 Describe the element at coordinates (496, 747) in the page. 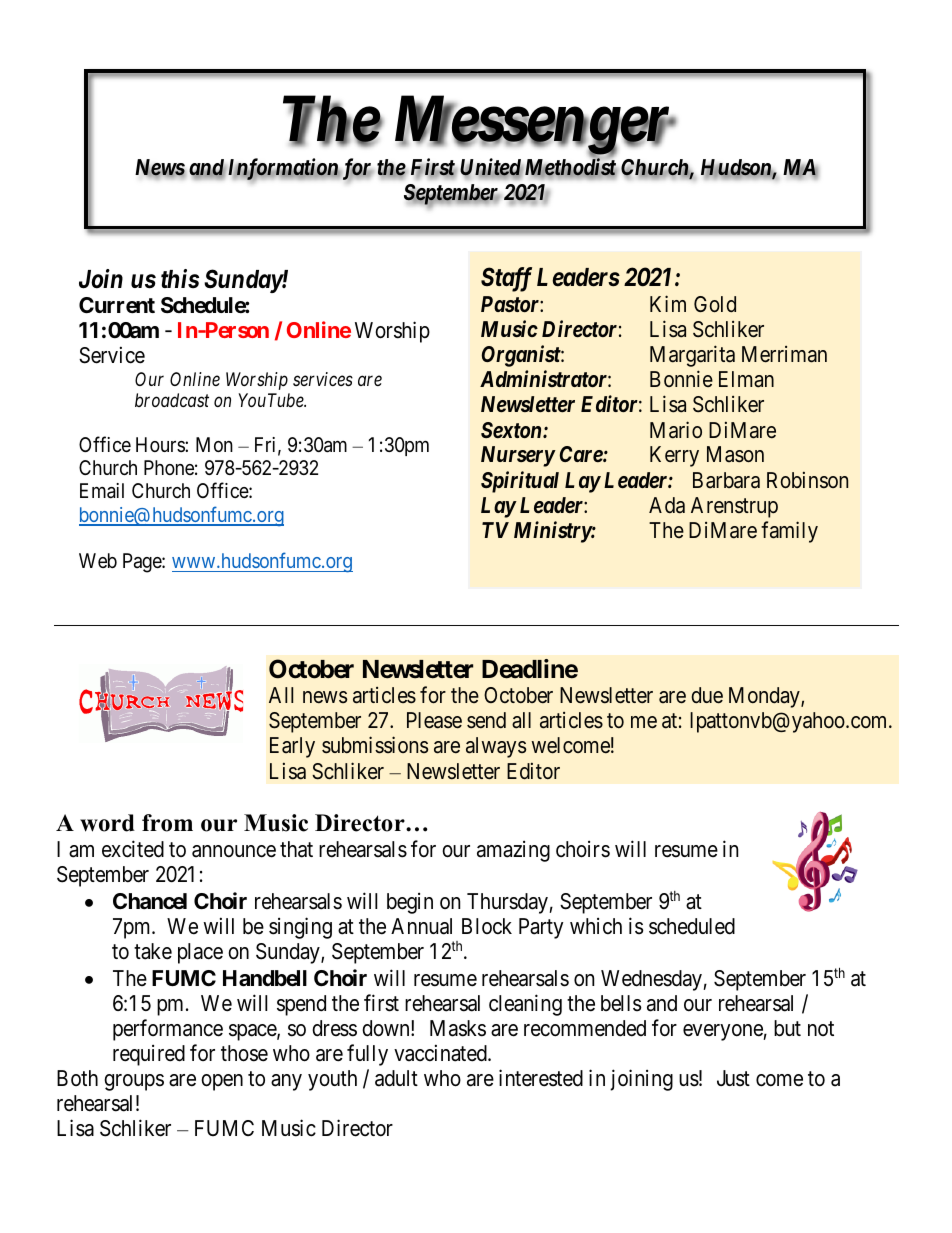

I see `always` at that location.
